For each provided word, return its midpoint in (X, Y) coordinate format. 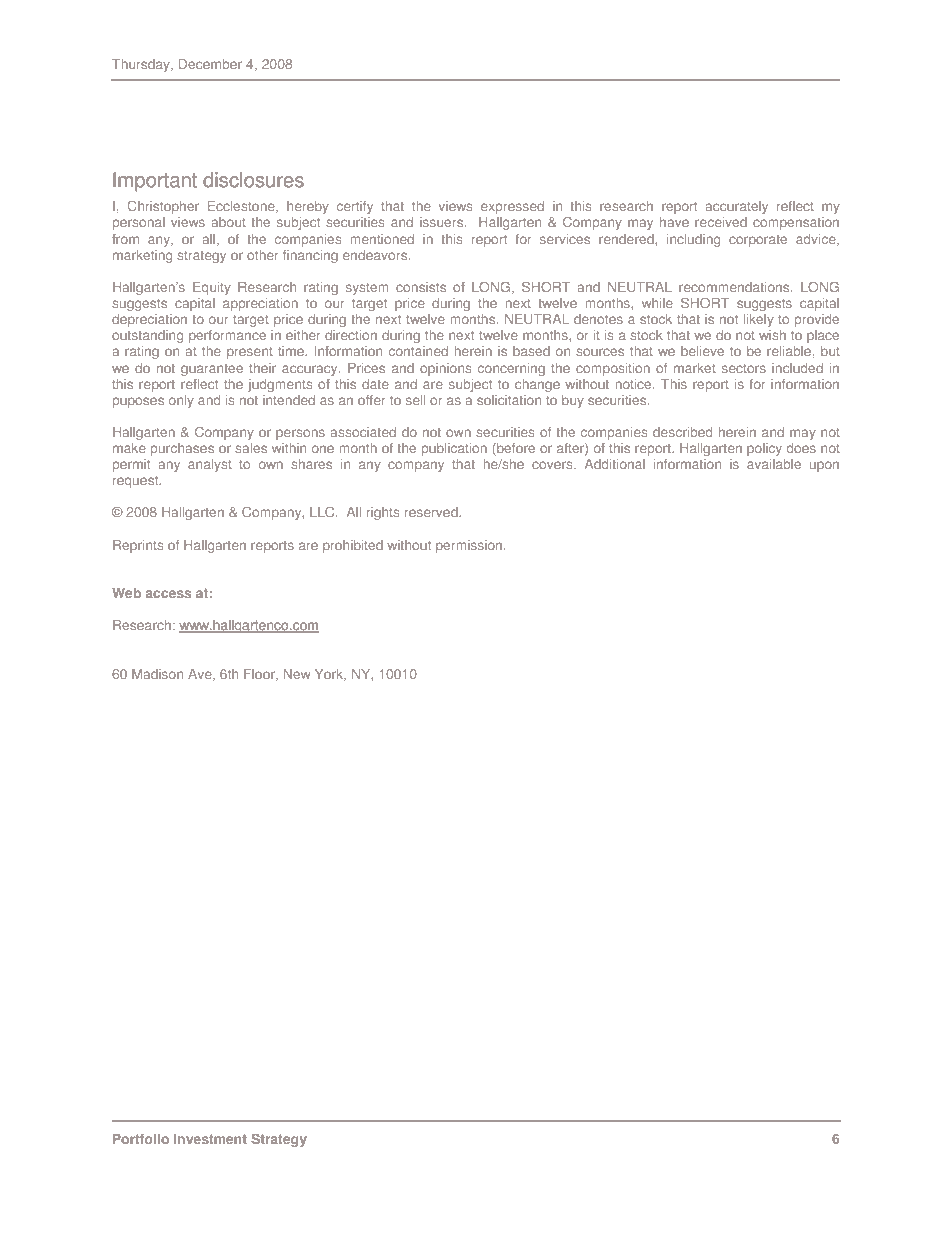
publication (454, 449)
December (210, 64)
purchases (182, 449)
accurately (736, 207)
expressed (512, 207)
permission (470, 546)
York (330, 675)
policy (764, 449)
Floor (260, 675)
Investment (210, 1139)
